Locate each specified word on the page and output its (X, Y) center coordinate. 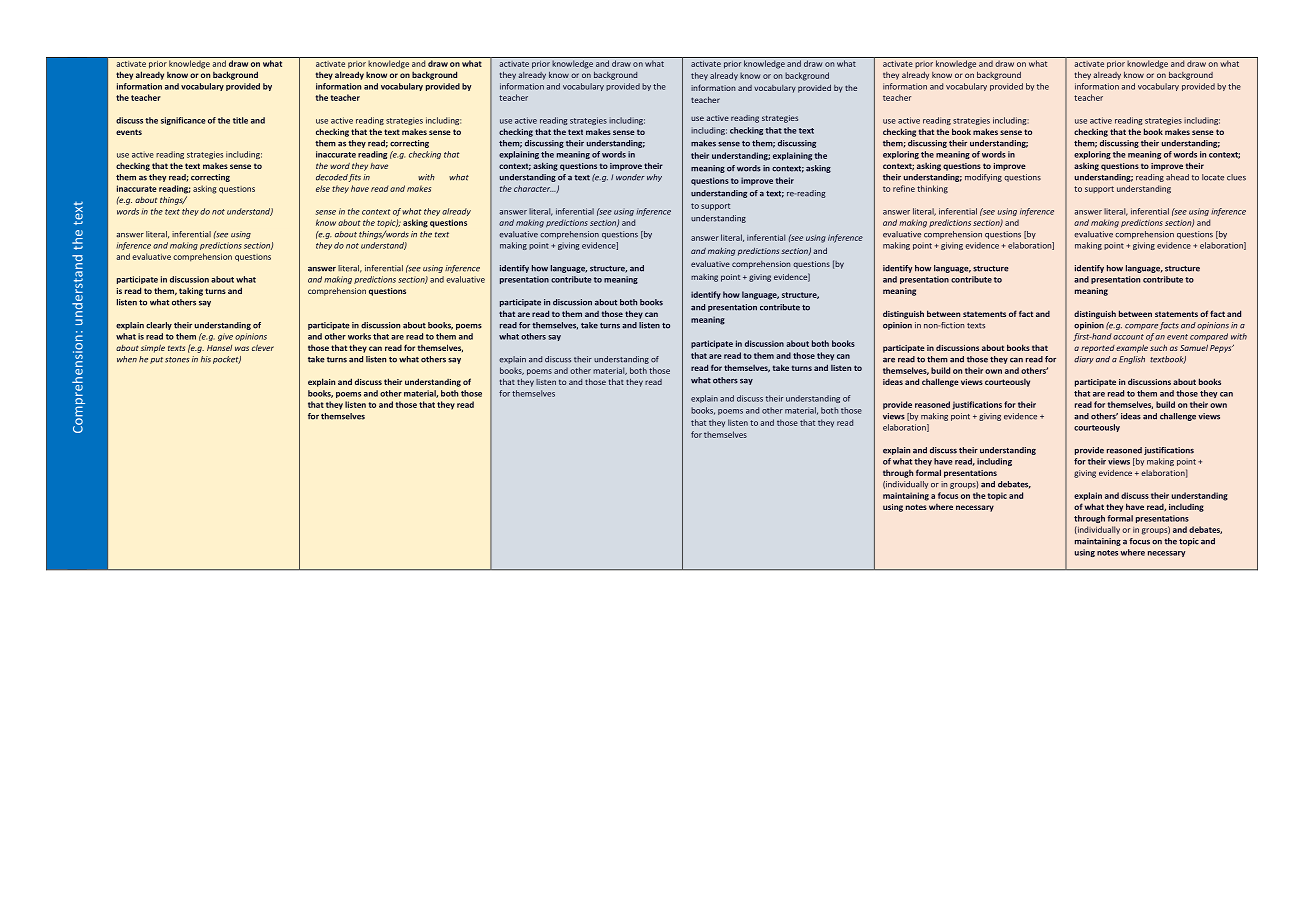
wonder (630, 177)
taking (191, 292)
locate (1213, 177)
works (359, 336)
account (1128, 337)
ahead (1177, 177)
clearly (159, 326)
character (533, 188)
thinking (932, 189)
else (323, 188)
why (654, 178)
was (242, 348)
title (240, 120)
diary (1084, 360)
